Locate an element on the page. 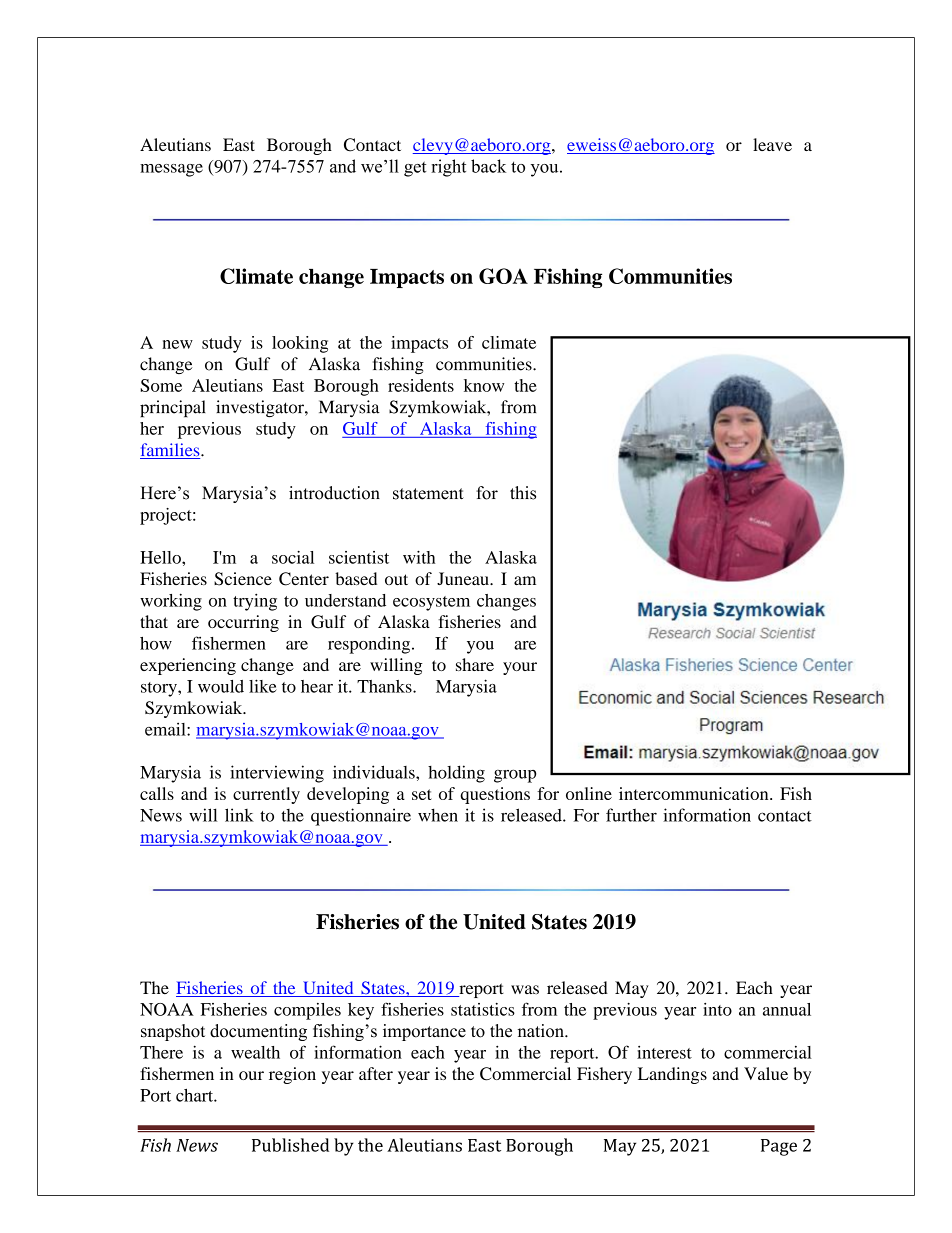  message is located at coordinates (171, 170).
